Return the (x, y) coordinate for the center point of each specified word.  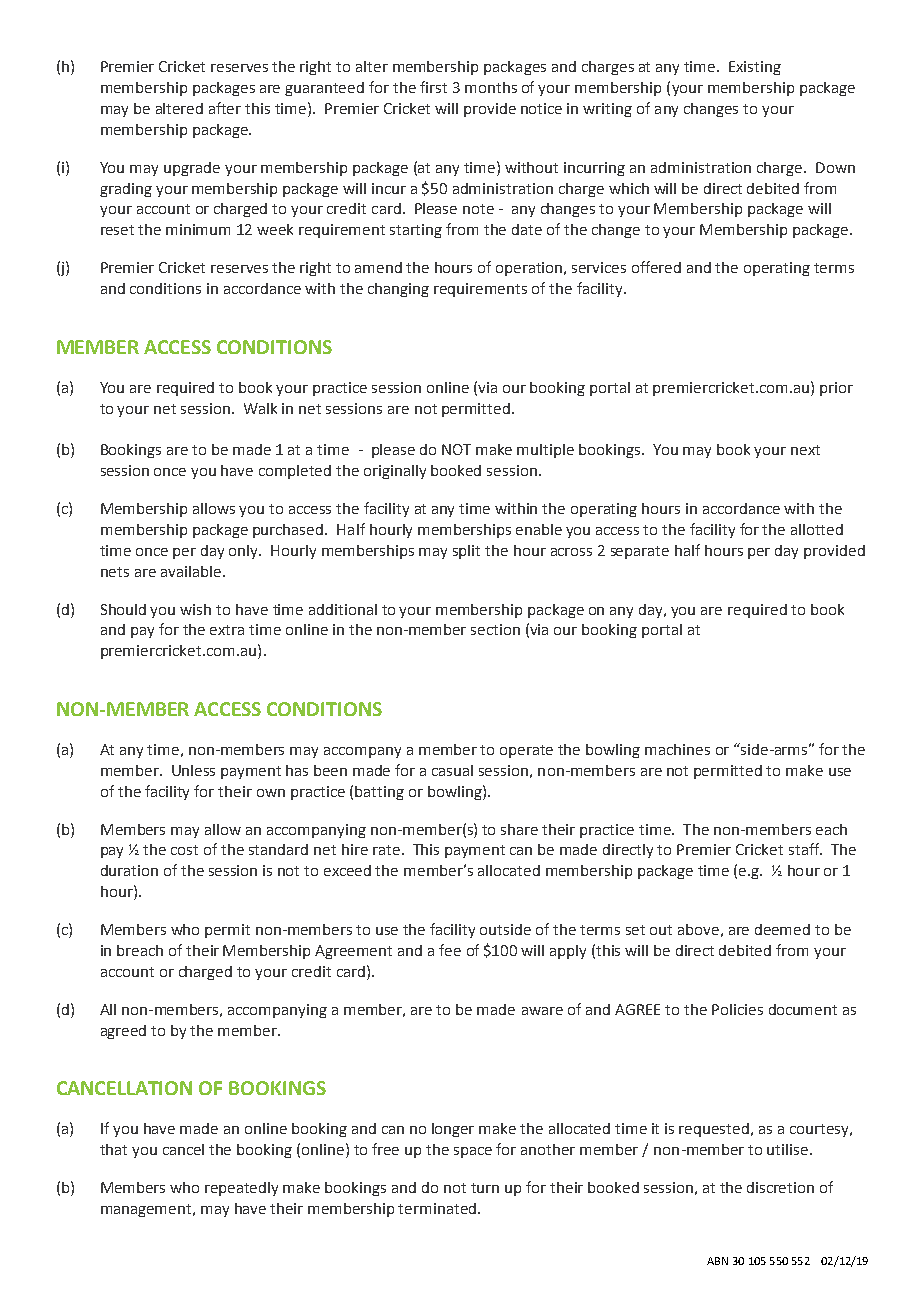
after (225, 108)
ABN (717, 1261)
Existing (755, 68)
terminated (438, 1208)
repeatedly (241, 1189)
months (491, 87)
